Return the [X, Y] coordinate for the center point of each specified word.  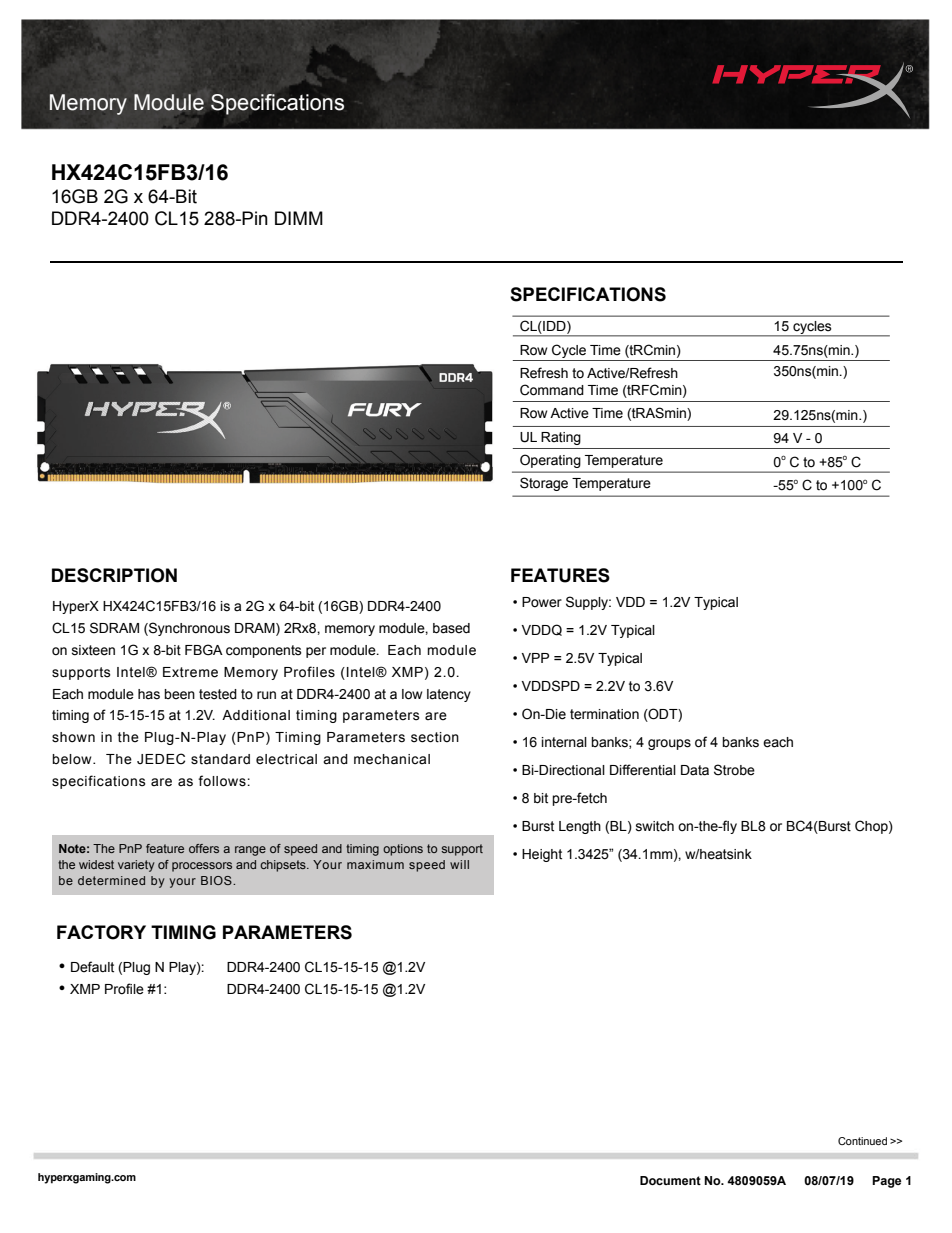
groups [669, 744]
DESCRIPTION [114, 575]
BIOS [217, 880]
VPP [535, 658]
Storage [544, 484]
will [459, 864]
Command [552, 390]
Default [92, 967]
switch [655, 826]
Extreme [190, 672]
